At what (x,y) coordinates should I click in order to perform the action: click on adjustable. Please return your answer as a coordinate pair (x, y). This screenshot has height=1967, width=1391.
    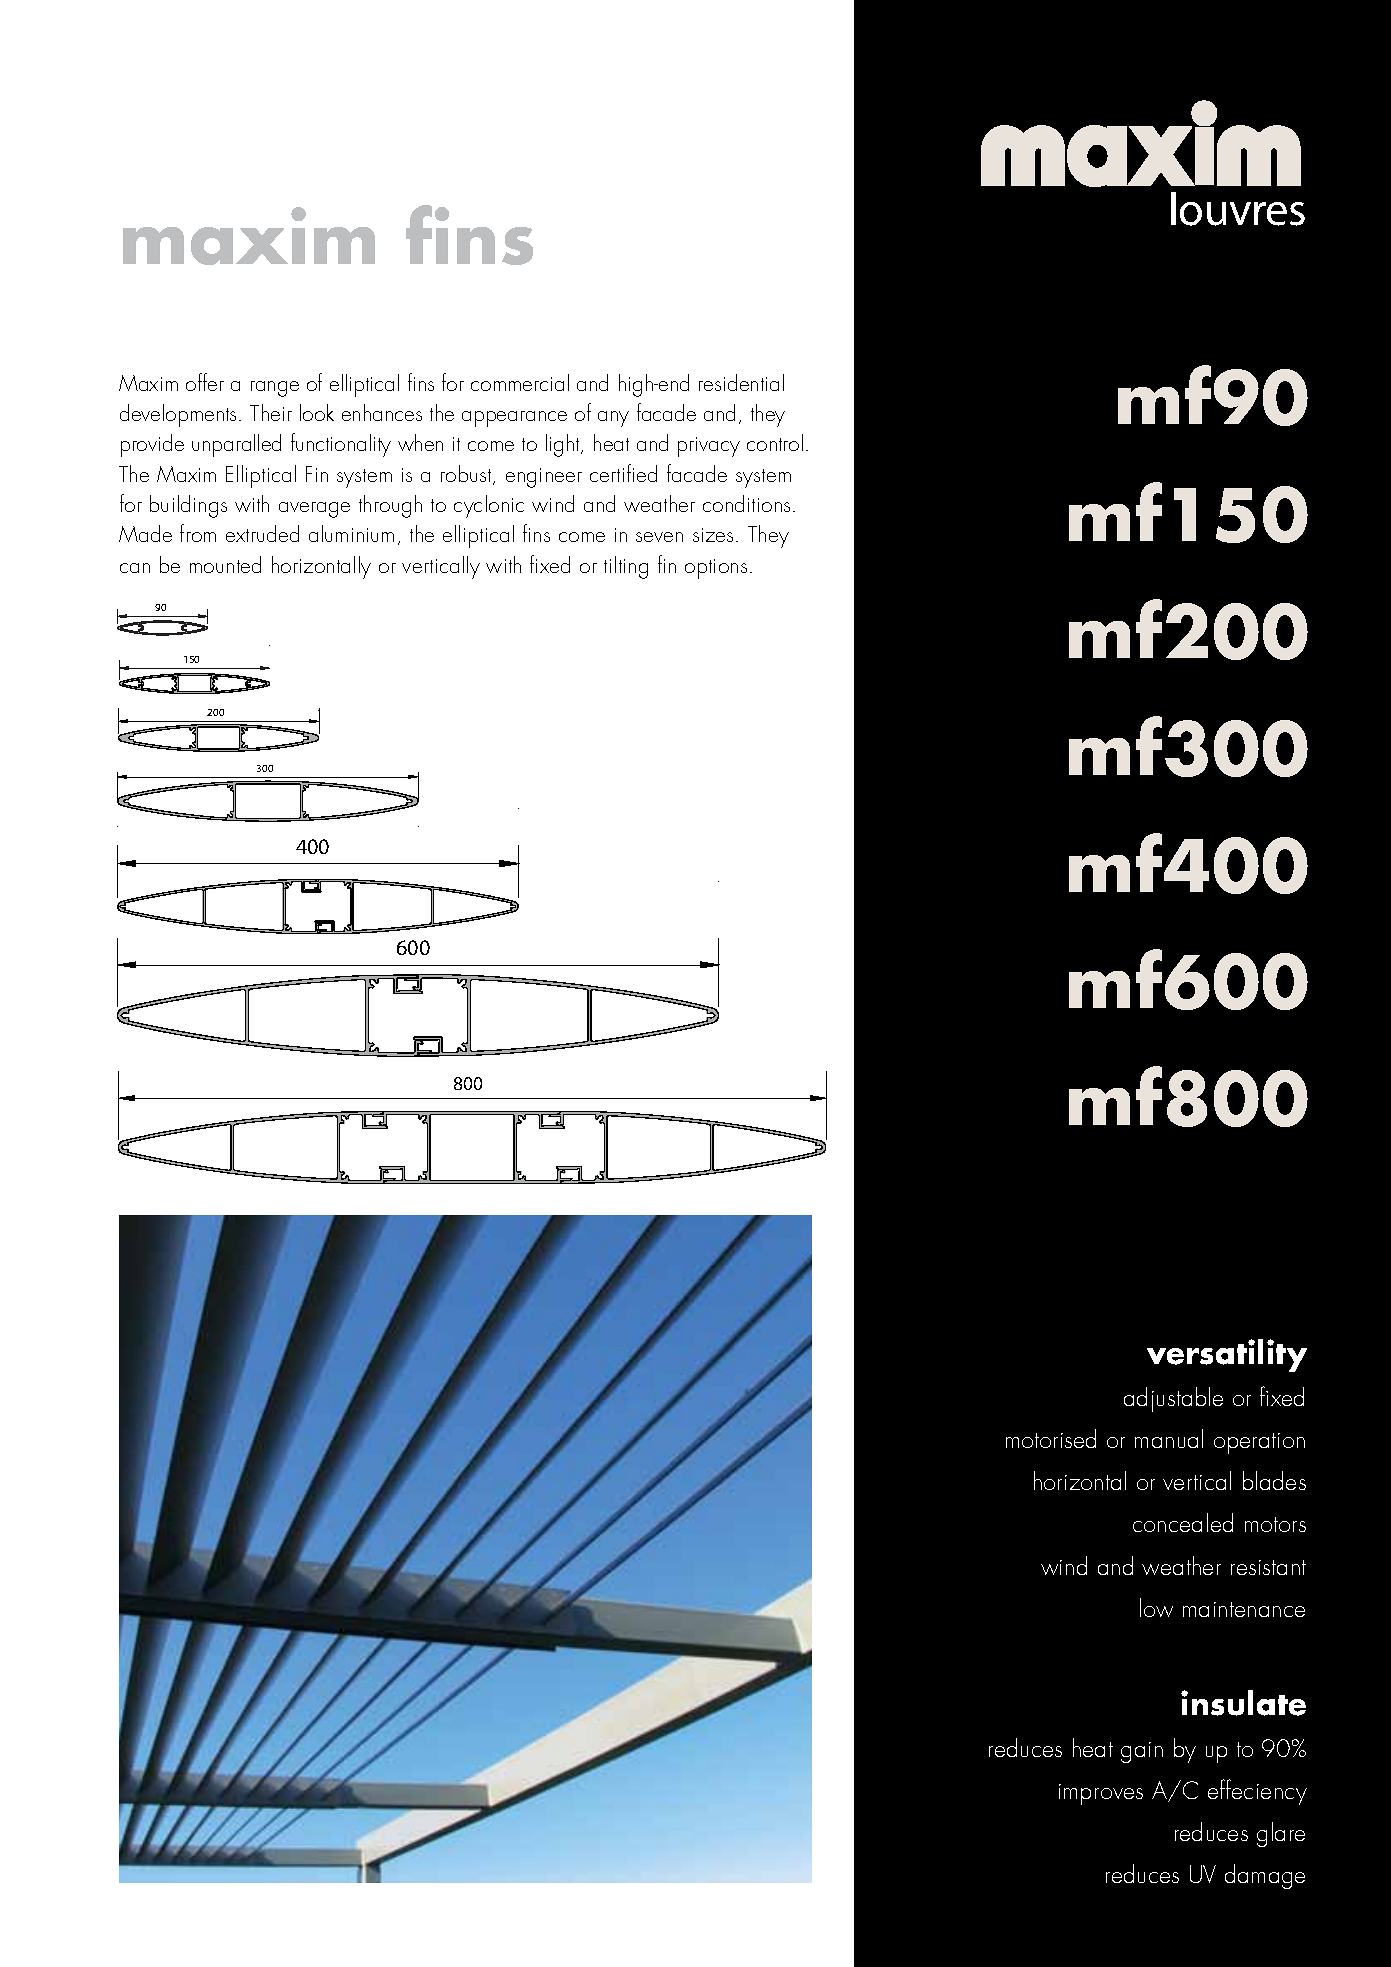
    Looking at the image, I should click on (1173, 1399).
